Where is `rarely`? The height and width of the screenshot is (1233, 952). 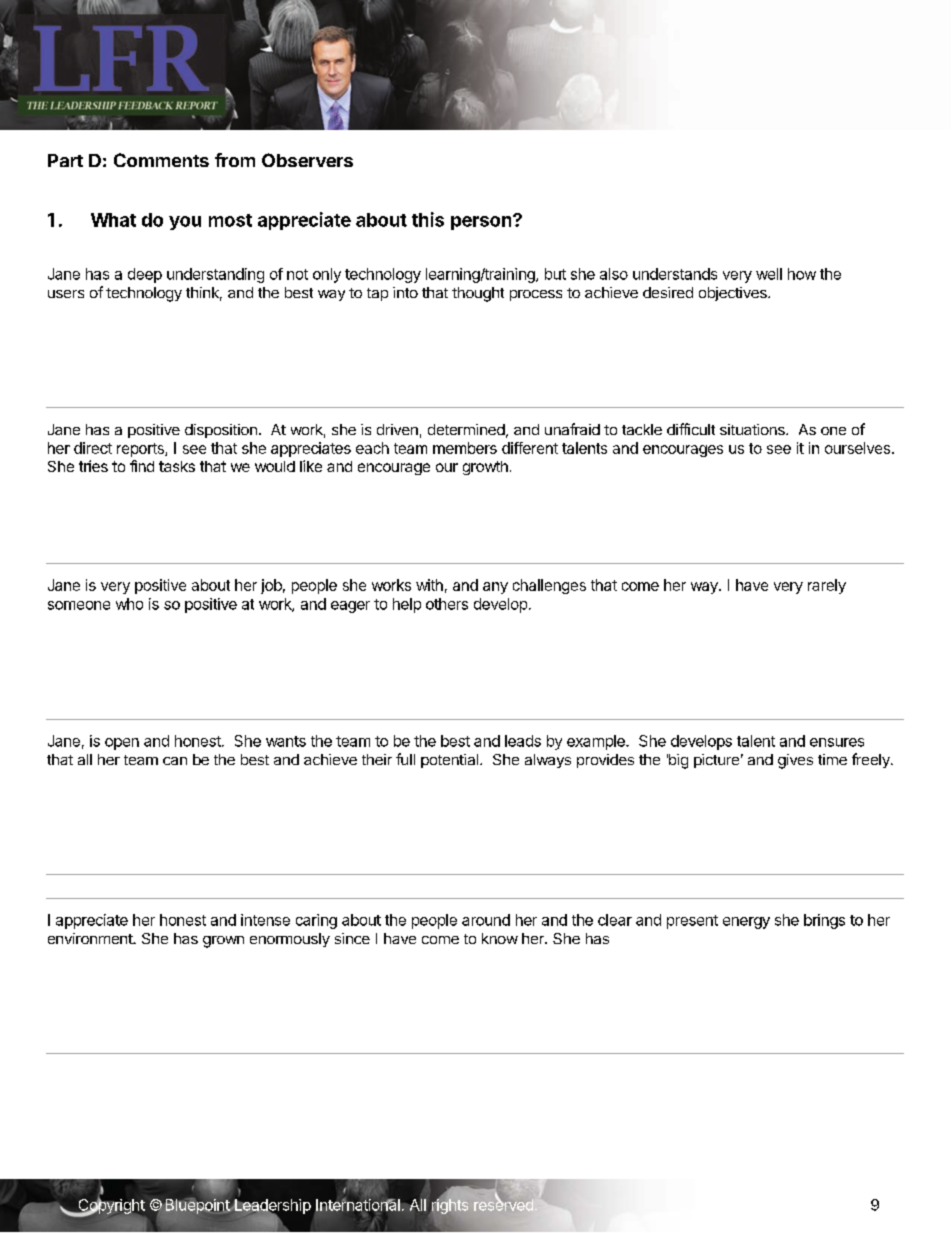
rarely is located at coordinates (827, 586).
